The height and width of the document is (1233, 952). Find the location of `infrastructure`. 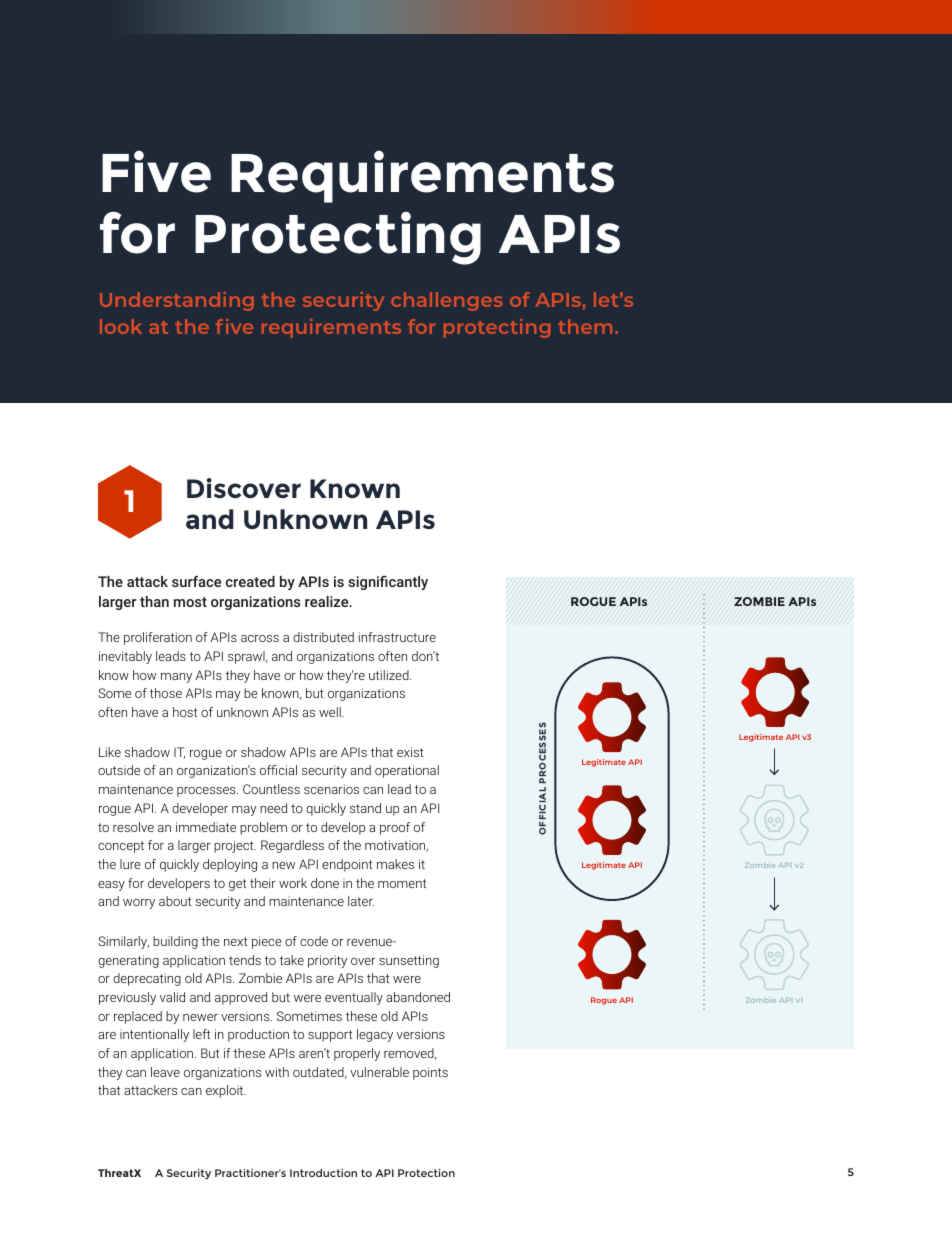

infrastructure is located at coordinates (397, 637).
